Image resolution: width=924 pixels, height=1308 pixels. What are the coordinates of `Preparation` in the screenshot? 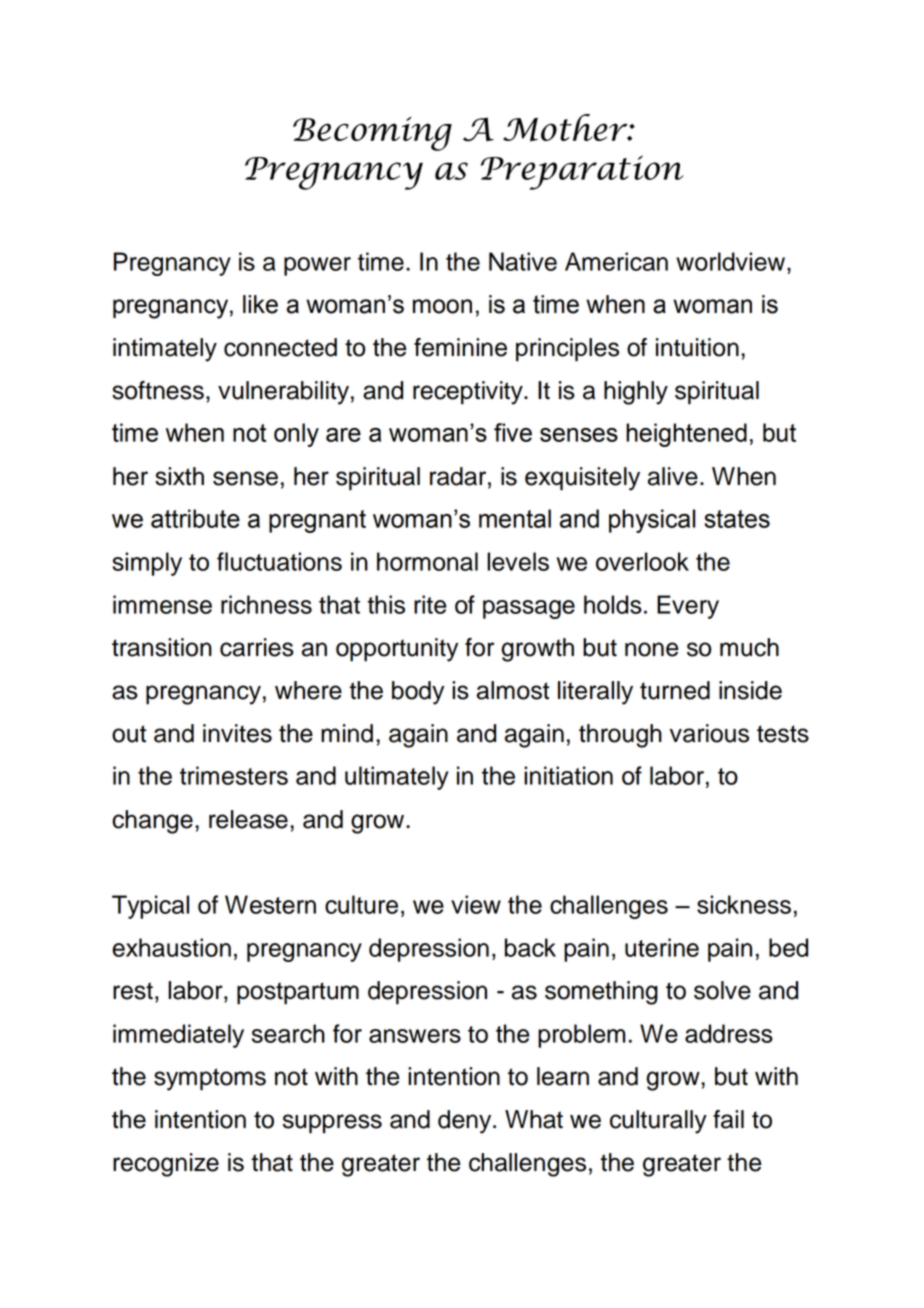 It's located at (582, 172).
